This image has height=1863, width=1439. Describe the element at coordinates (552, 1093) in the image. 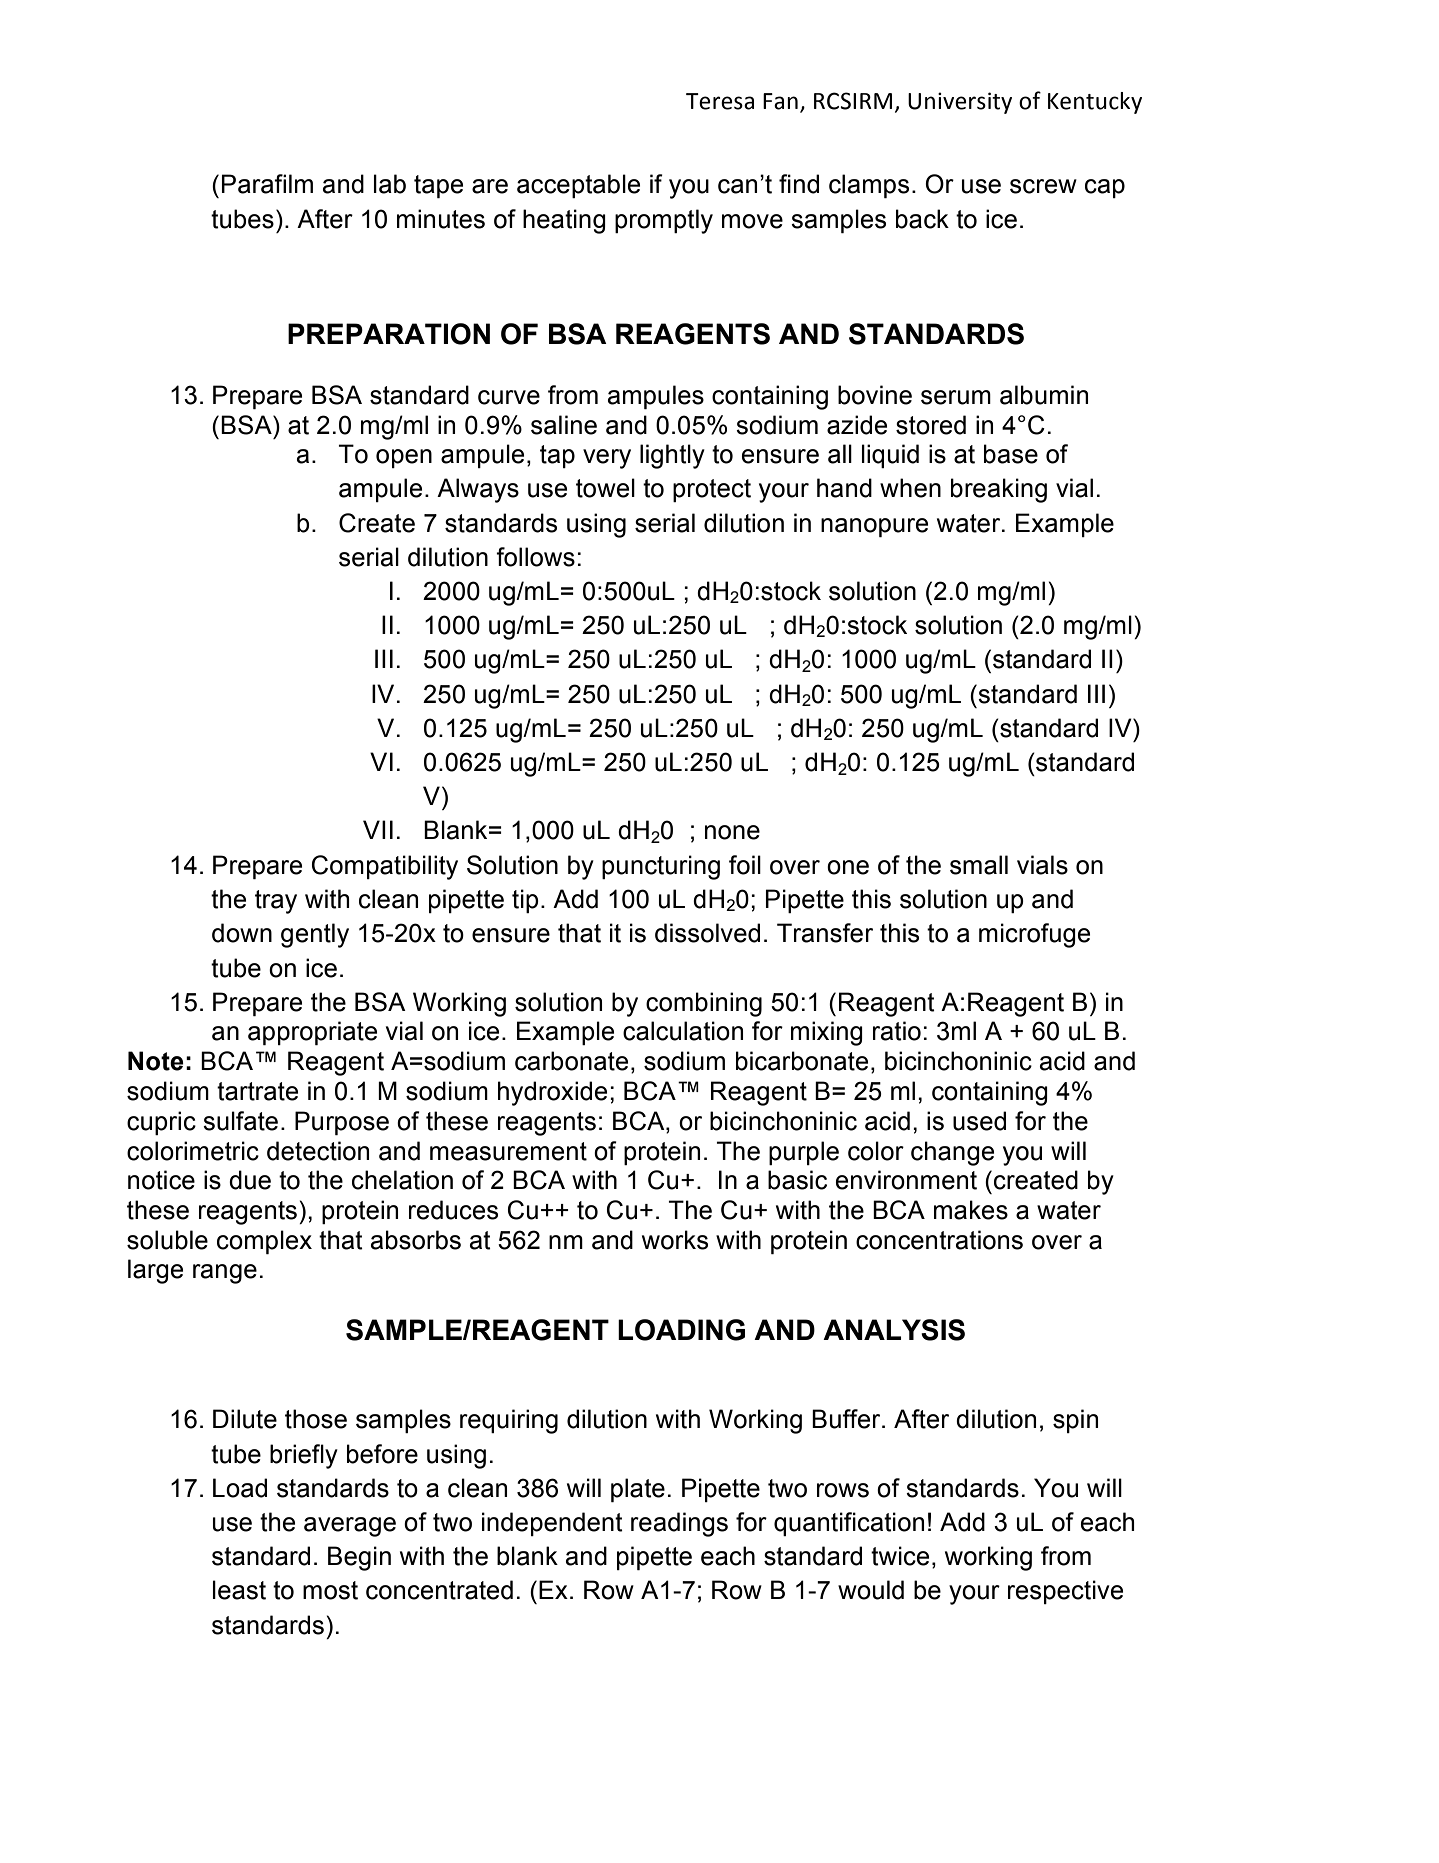

I see `hydroxide` at that location.
